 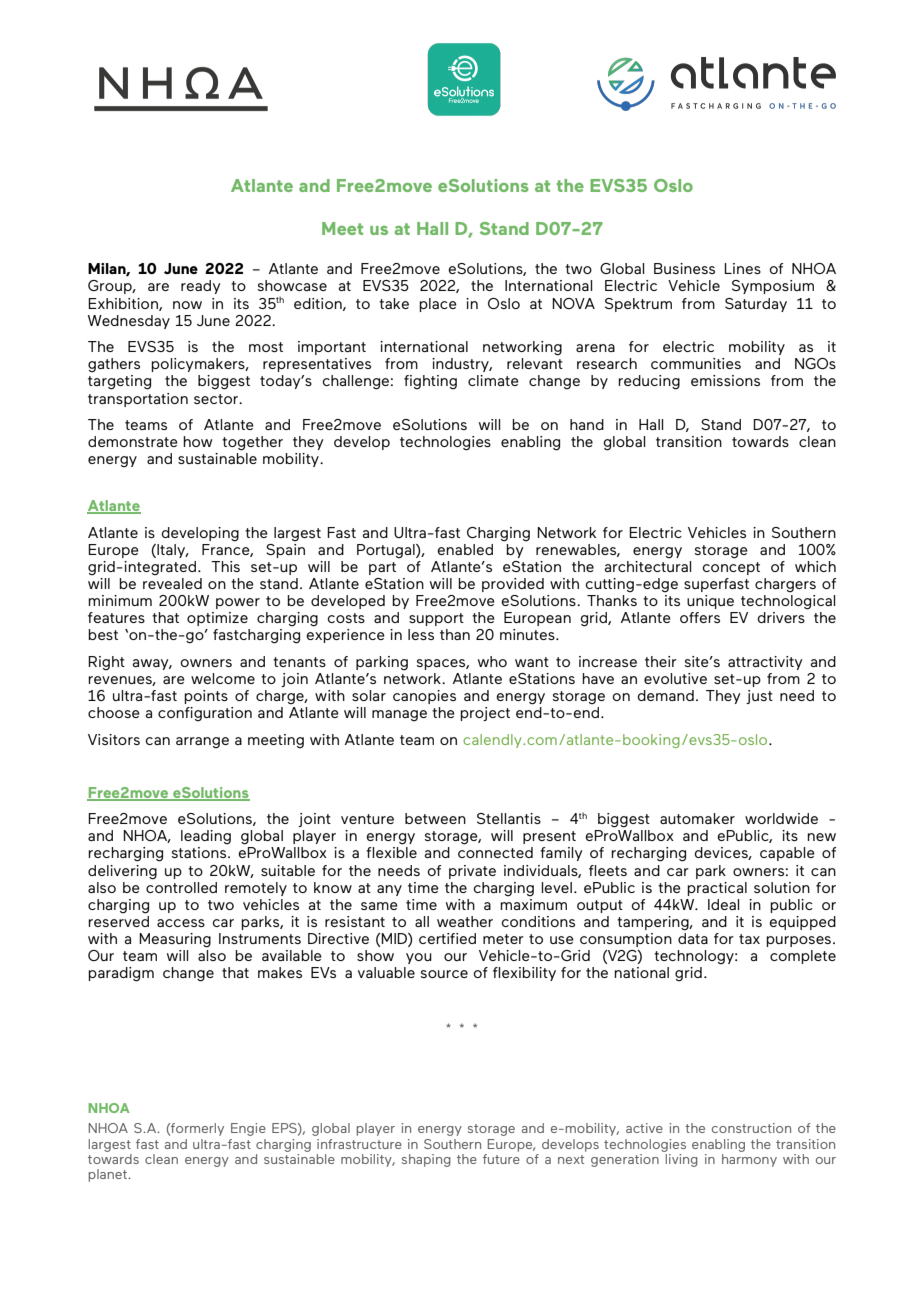 I want to click on leading, so click(x=206, y=837).
